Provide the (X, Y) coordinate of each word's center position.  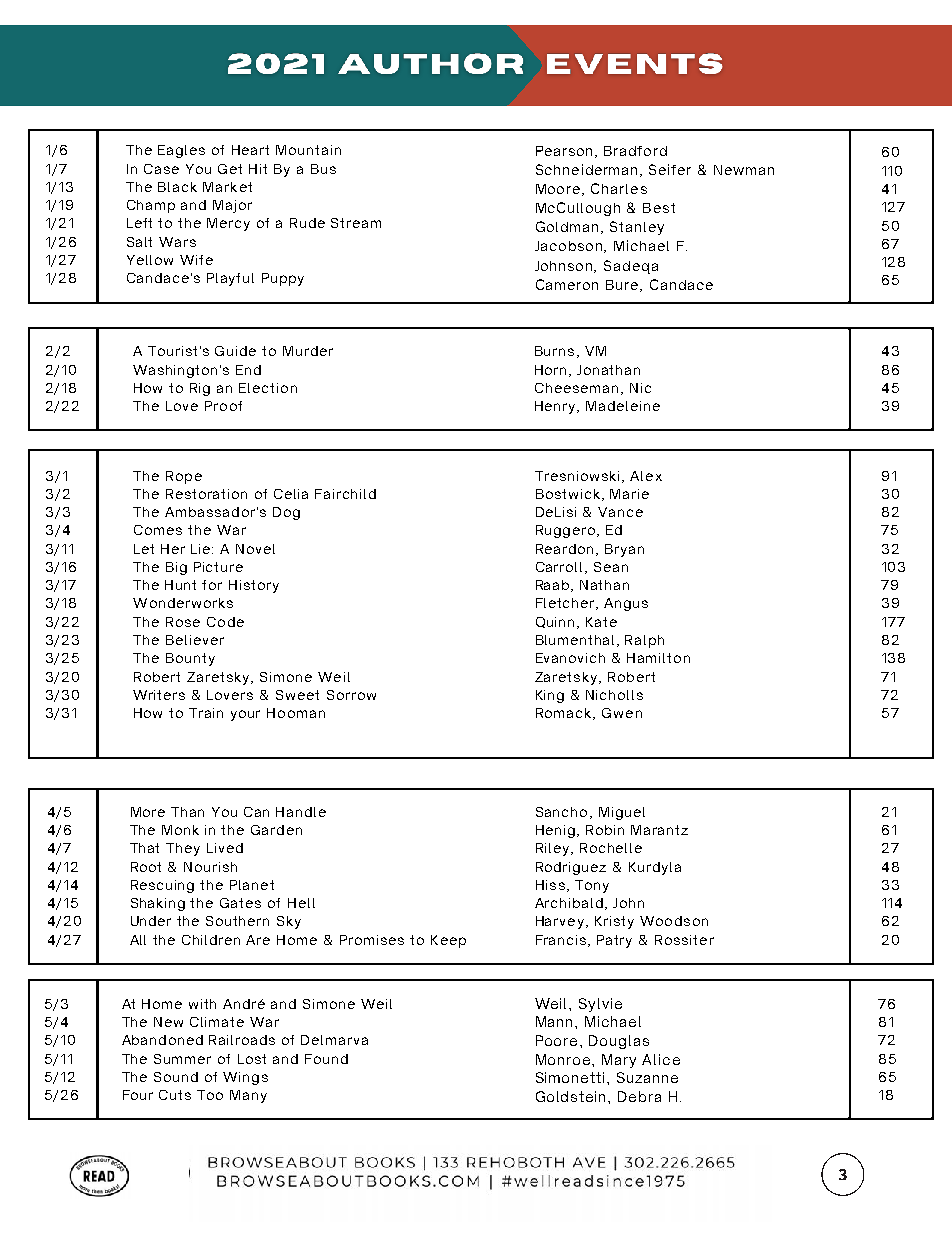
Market (227, 187)
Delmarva (334, 1040)
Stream (356, 223)
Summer (182, 1059)
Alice (661, 1059)
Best (659, 208)
